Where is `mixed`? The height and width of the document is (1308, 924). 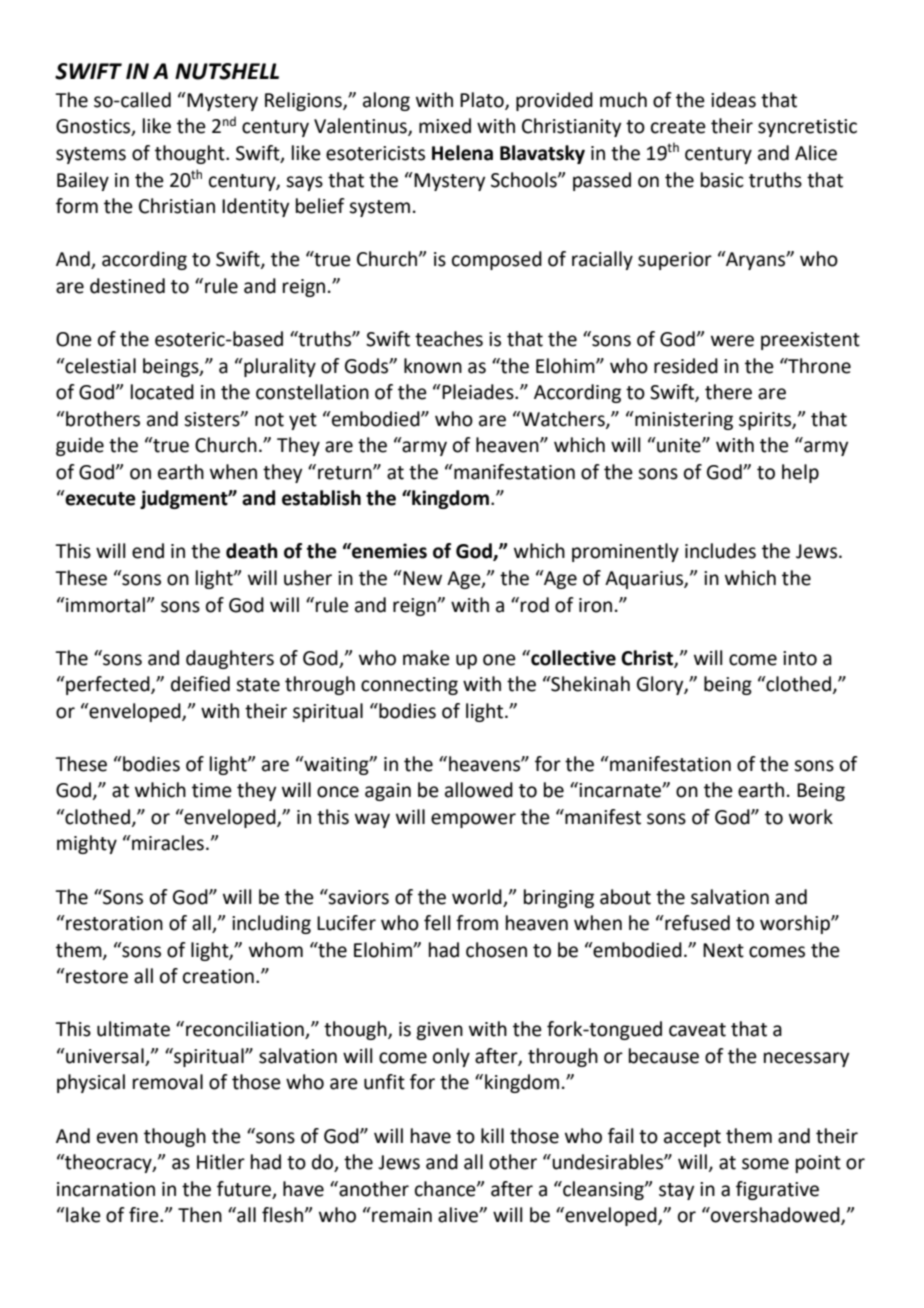 mixed is located at coordinates (445, 126).
